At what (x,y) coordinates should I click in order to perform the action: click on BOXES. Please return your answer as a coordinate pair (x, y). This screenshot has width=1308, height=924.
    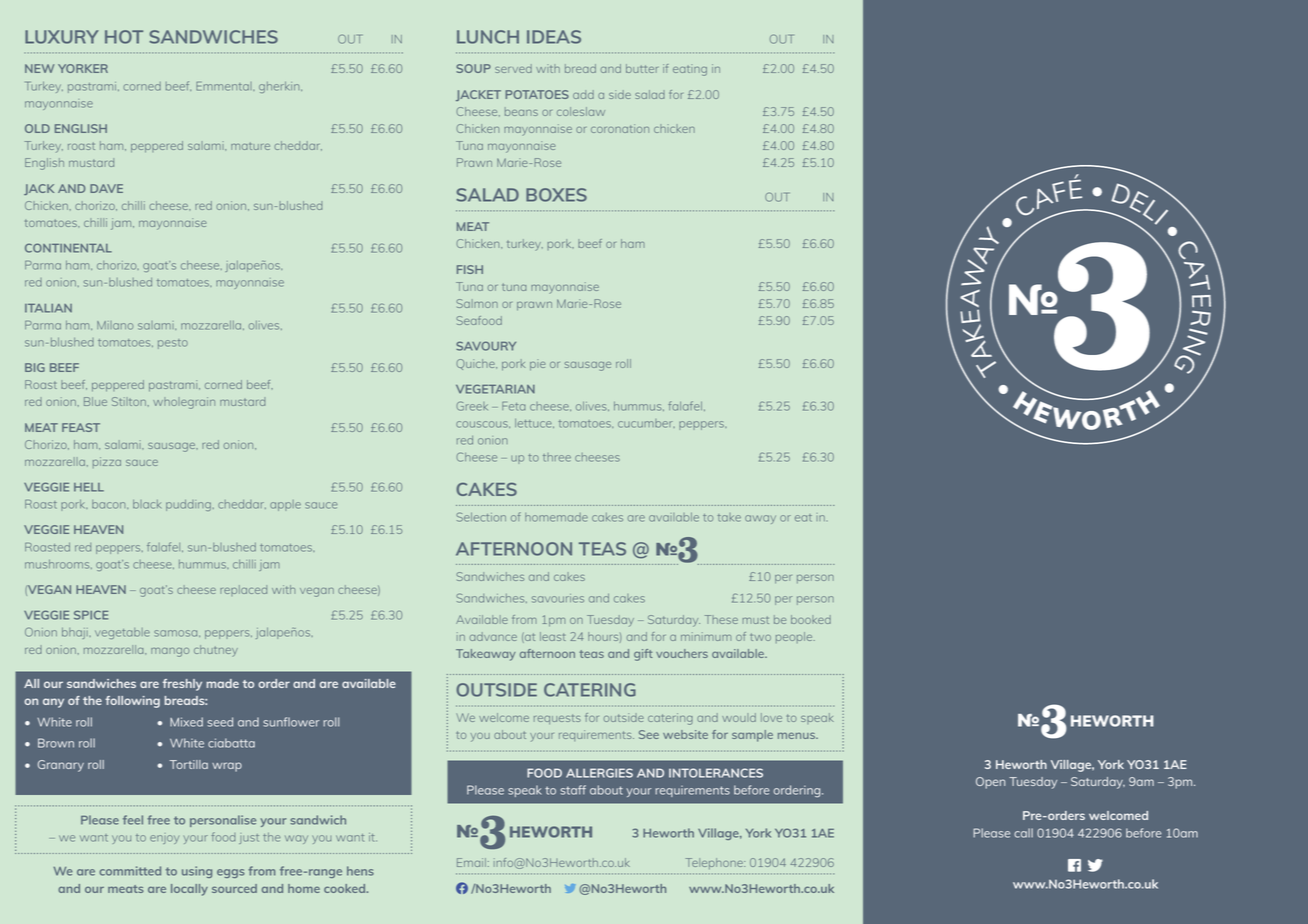
    Looking at the image, I should click on (556, 195).
